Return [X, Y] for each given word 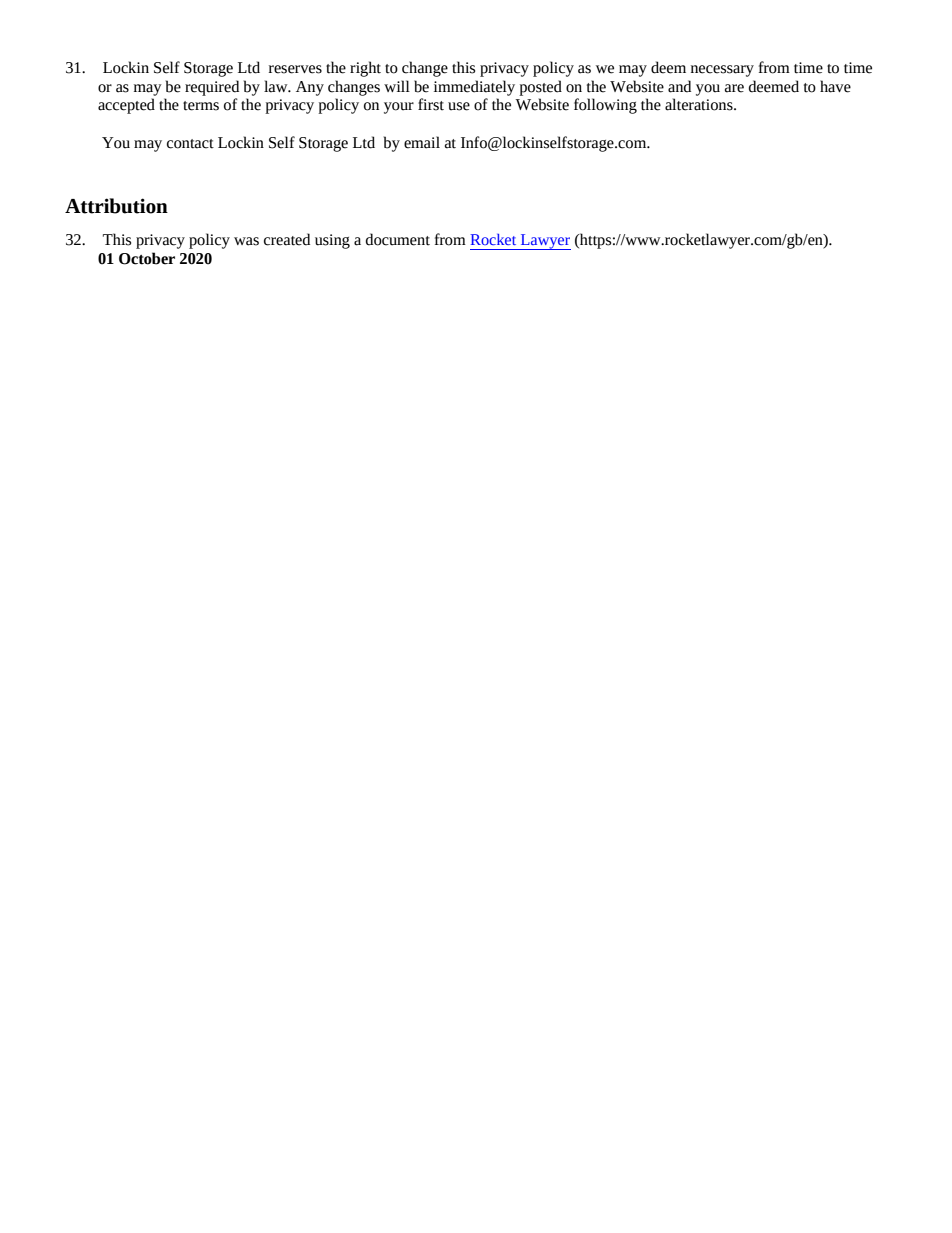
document [398, 239]
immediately [474, 88]
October [147, 258]
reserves [295, 69]
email [422, 142]
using [332, 241]
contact [190, 144]
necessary [722, 71]
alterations [700, 104]
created [287, 239]
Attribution [116, 206]
